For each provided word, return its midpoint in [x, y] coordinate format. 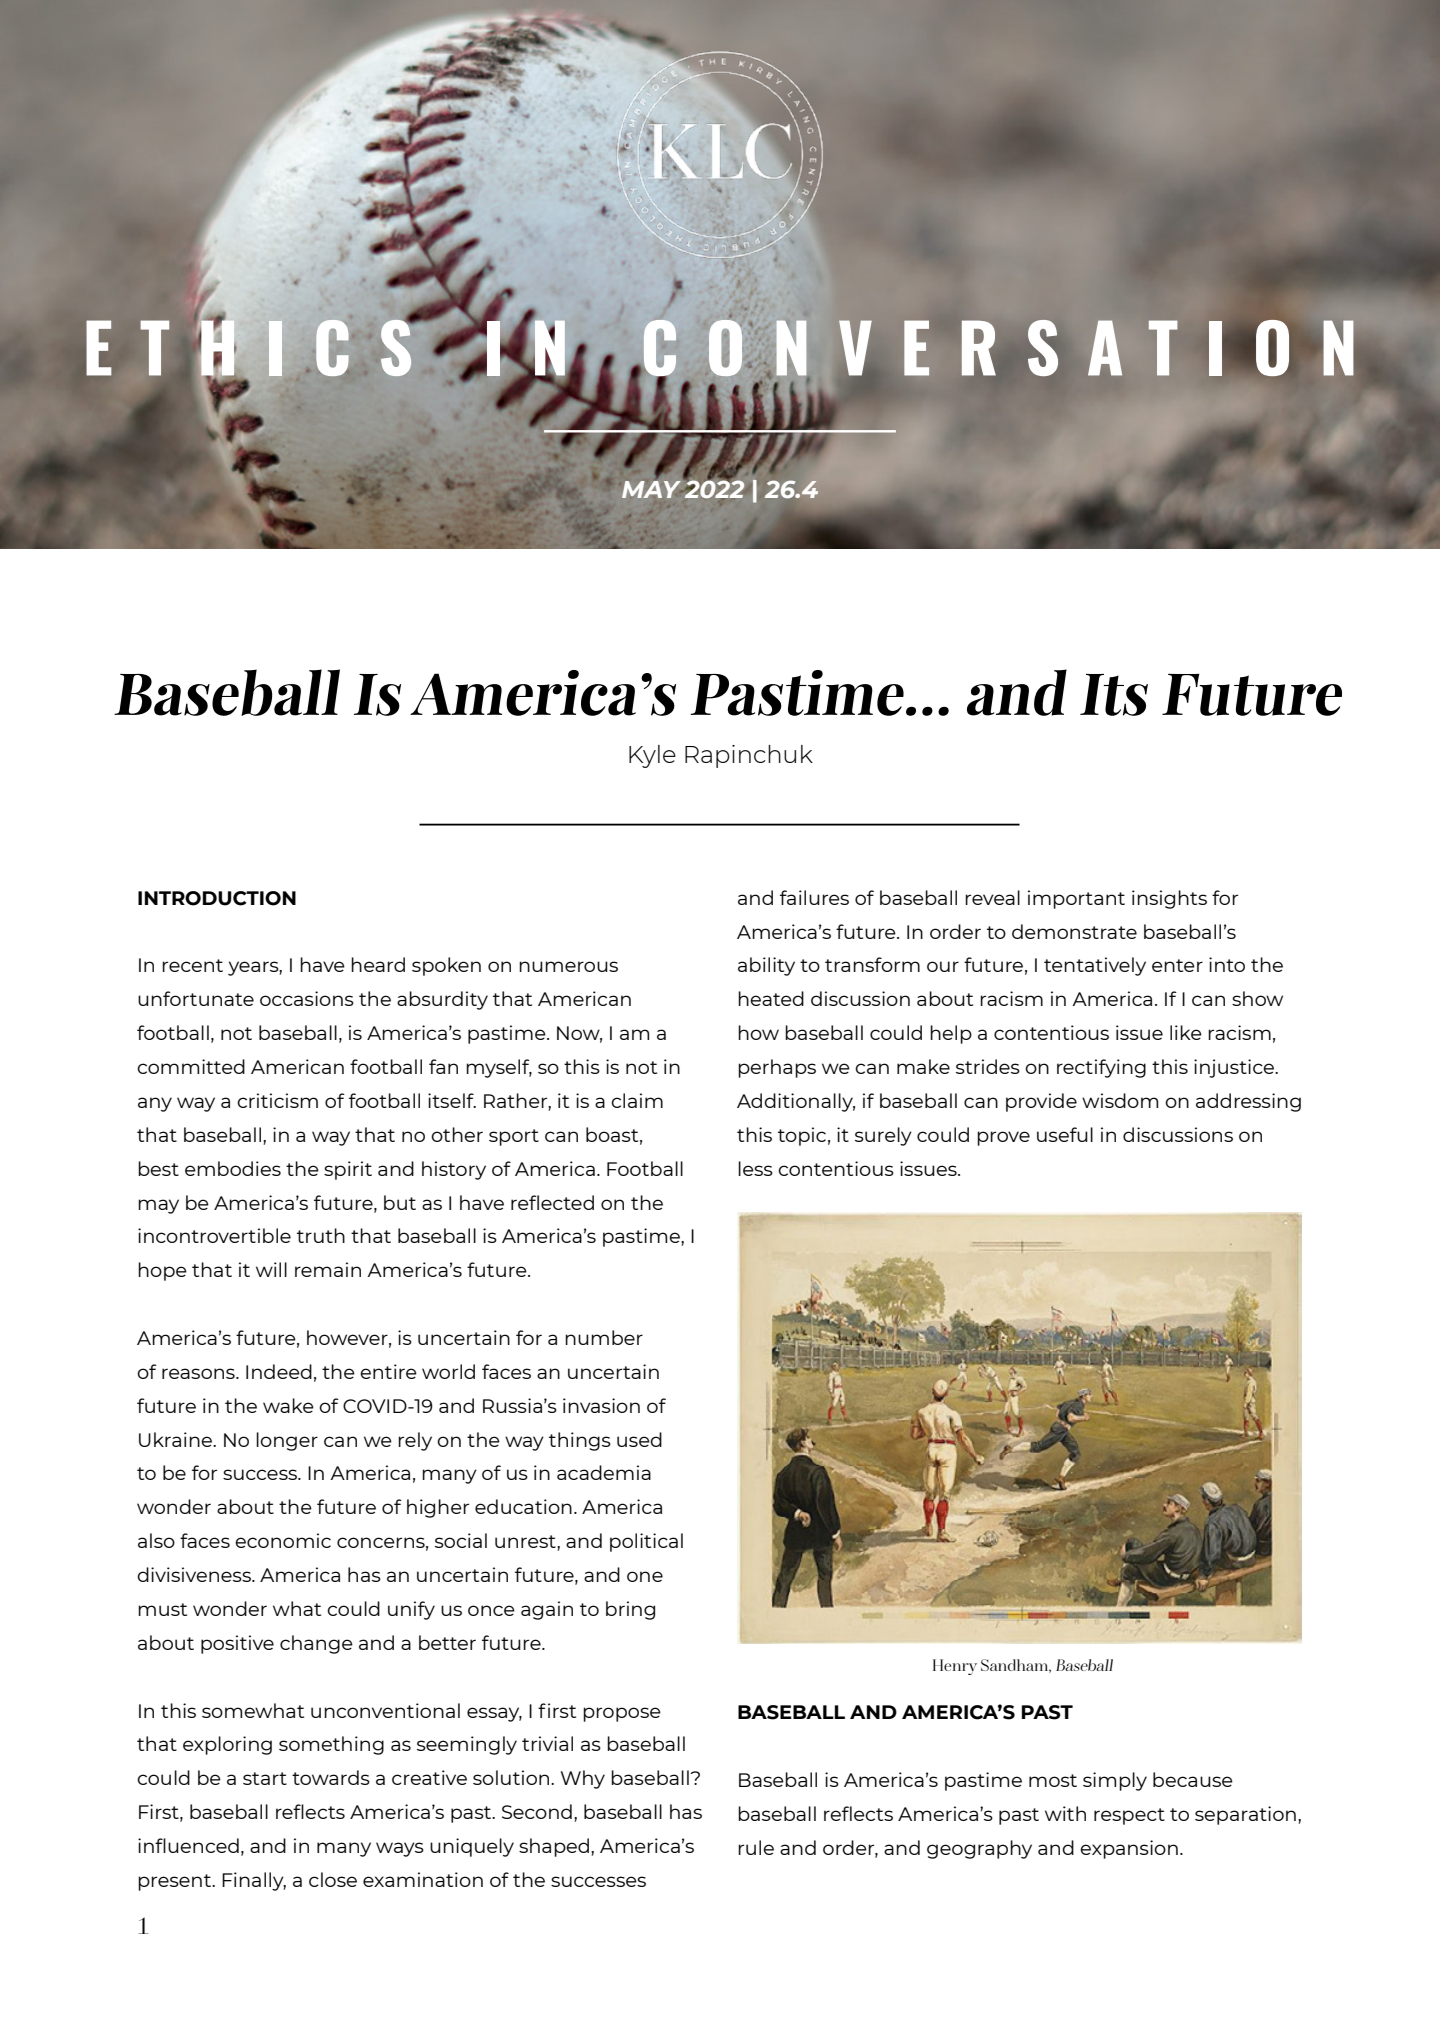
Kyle [652, 756]
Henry [955, 1667]
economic [283, 1540]
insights [1169, 899]
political [646, 1542]
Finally [254, 1881]
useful [1065, 1134]
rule [756, 1847]
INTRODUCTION [217, 898]
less [755, 1168]
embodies [233, 1168]
